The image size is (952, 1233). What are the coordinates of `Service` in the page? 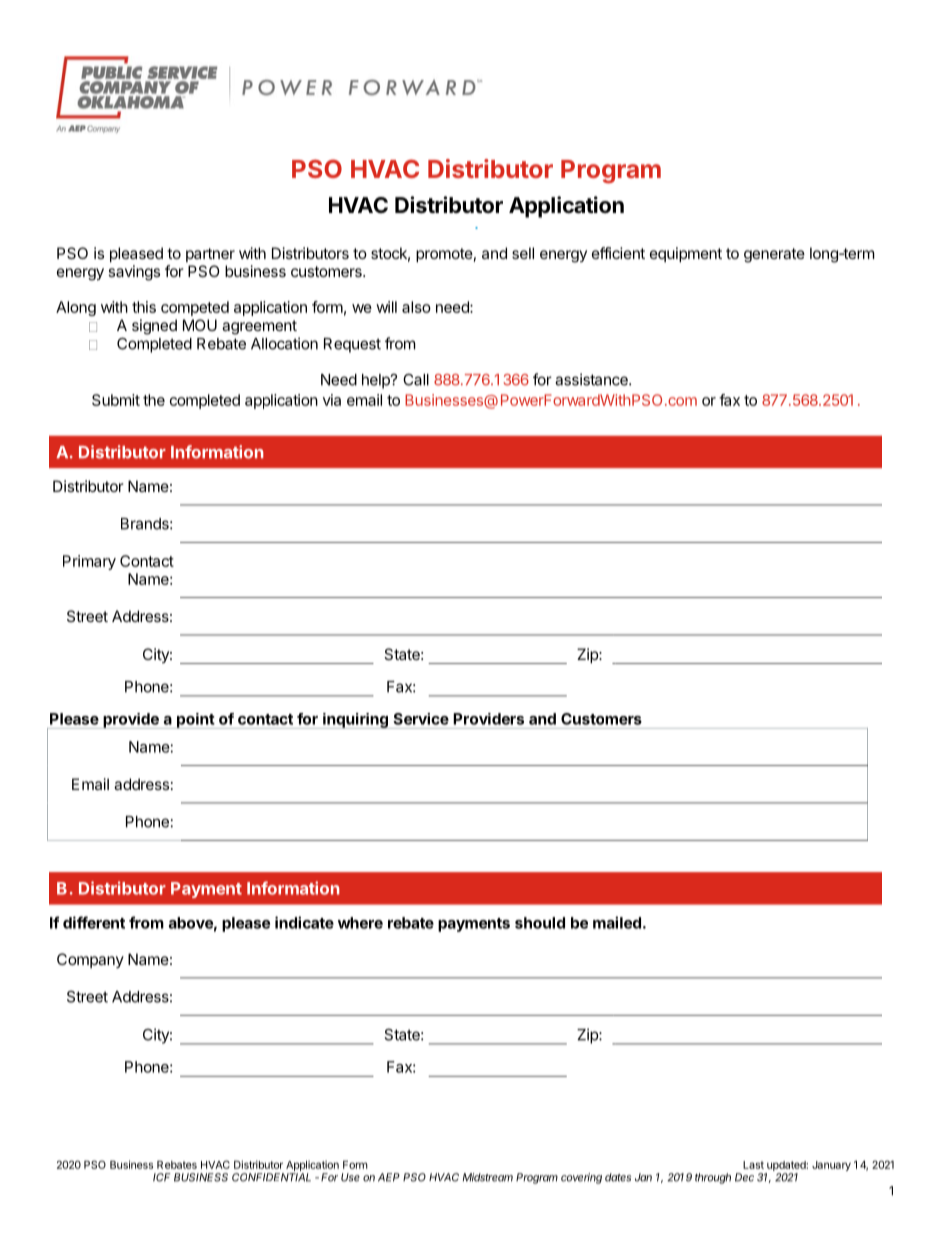 It's located at (421, 719).
